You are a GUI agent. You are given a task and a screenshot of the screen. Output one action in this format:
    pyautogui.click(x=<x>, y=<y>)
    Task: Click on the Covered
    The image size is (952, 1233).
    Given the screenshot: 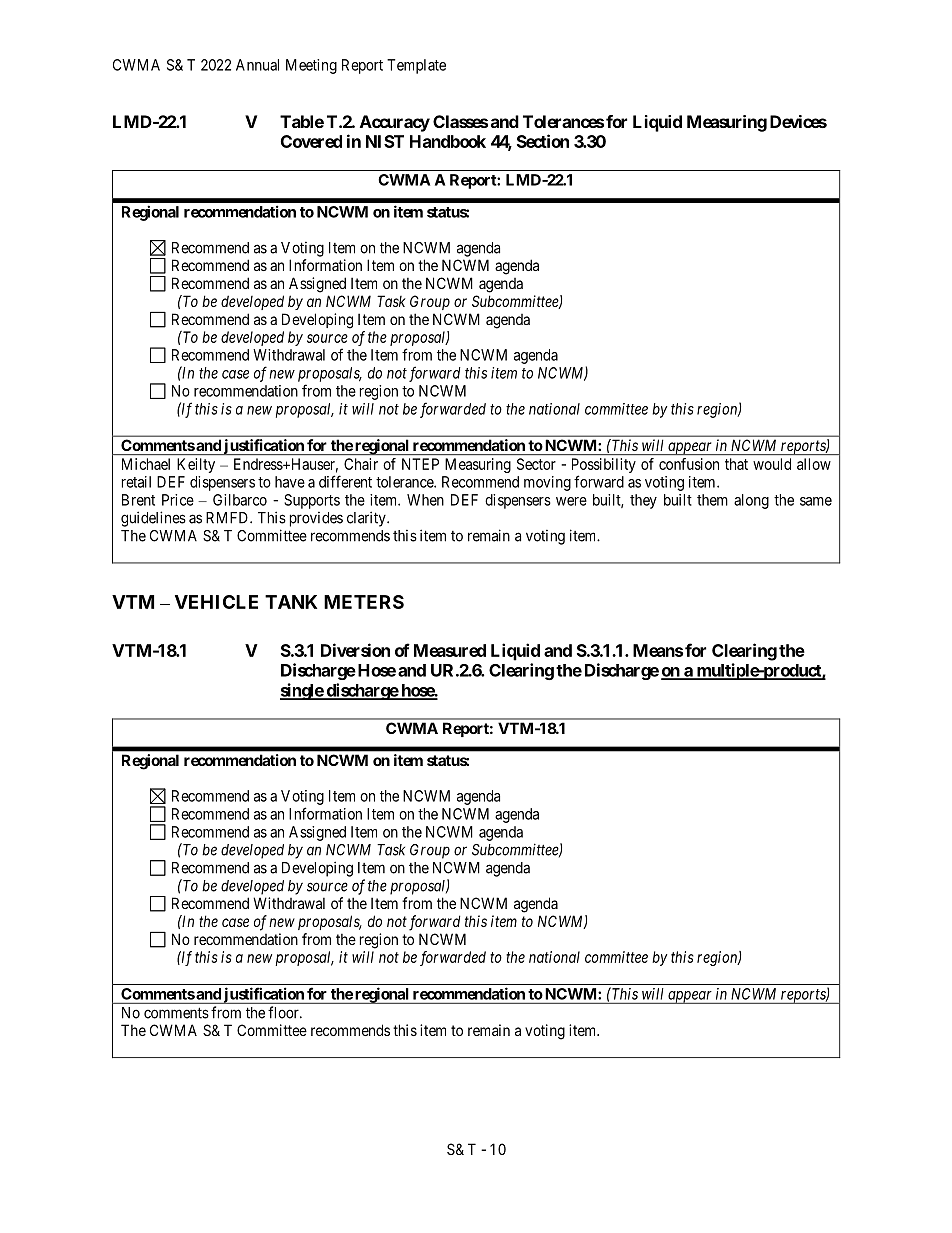 What is the action you would take?
    pyautogui.click(x=311, y=141)
